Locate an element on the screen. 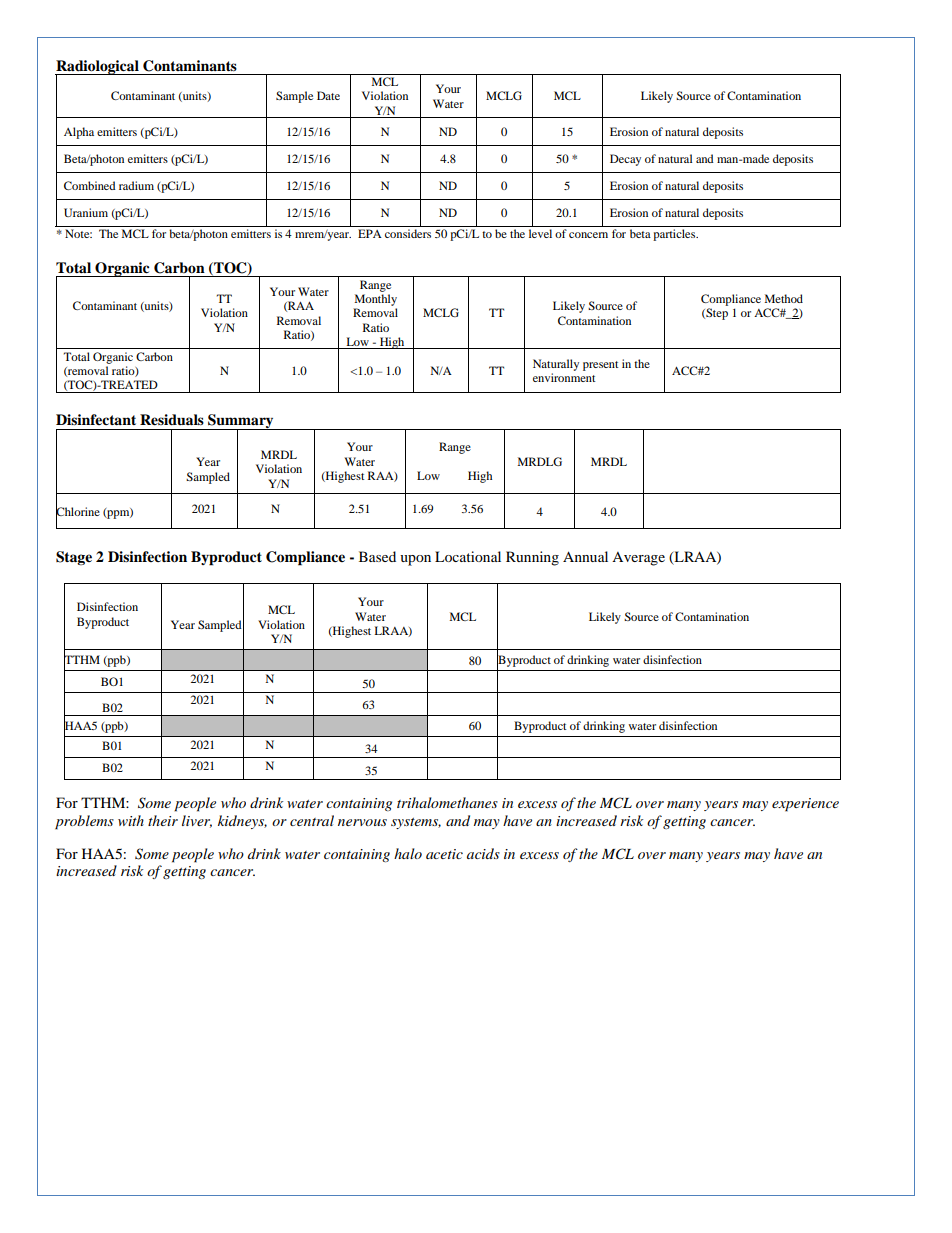 Image resolution: width=952 pixels, height=1233 pixels. Stage is located at coordinates (74, 558).
